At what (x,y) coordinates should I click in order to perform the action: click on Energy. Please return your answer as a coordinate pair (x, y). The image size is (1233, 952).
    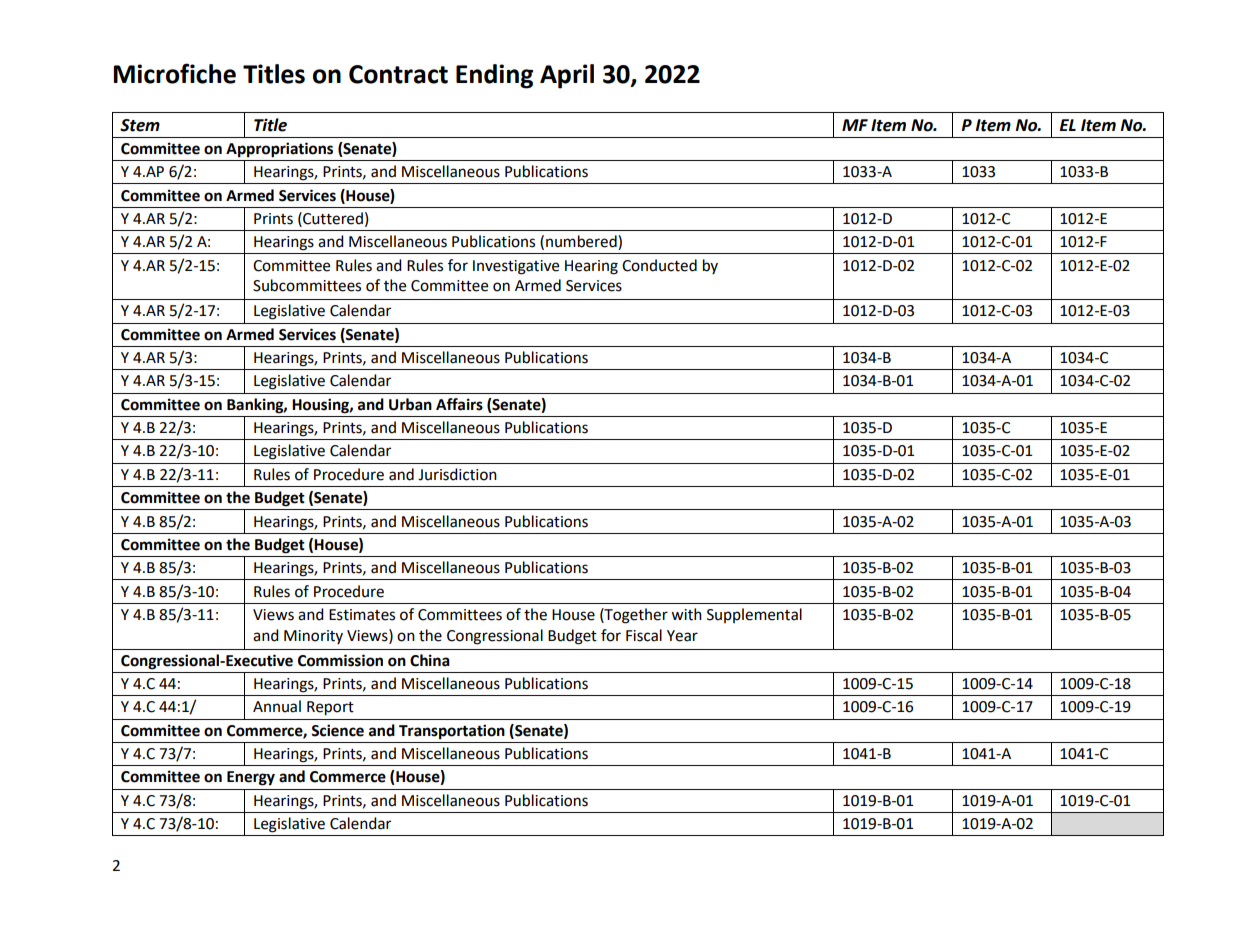
    Looking at the image, I should click on (251, 778).
